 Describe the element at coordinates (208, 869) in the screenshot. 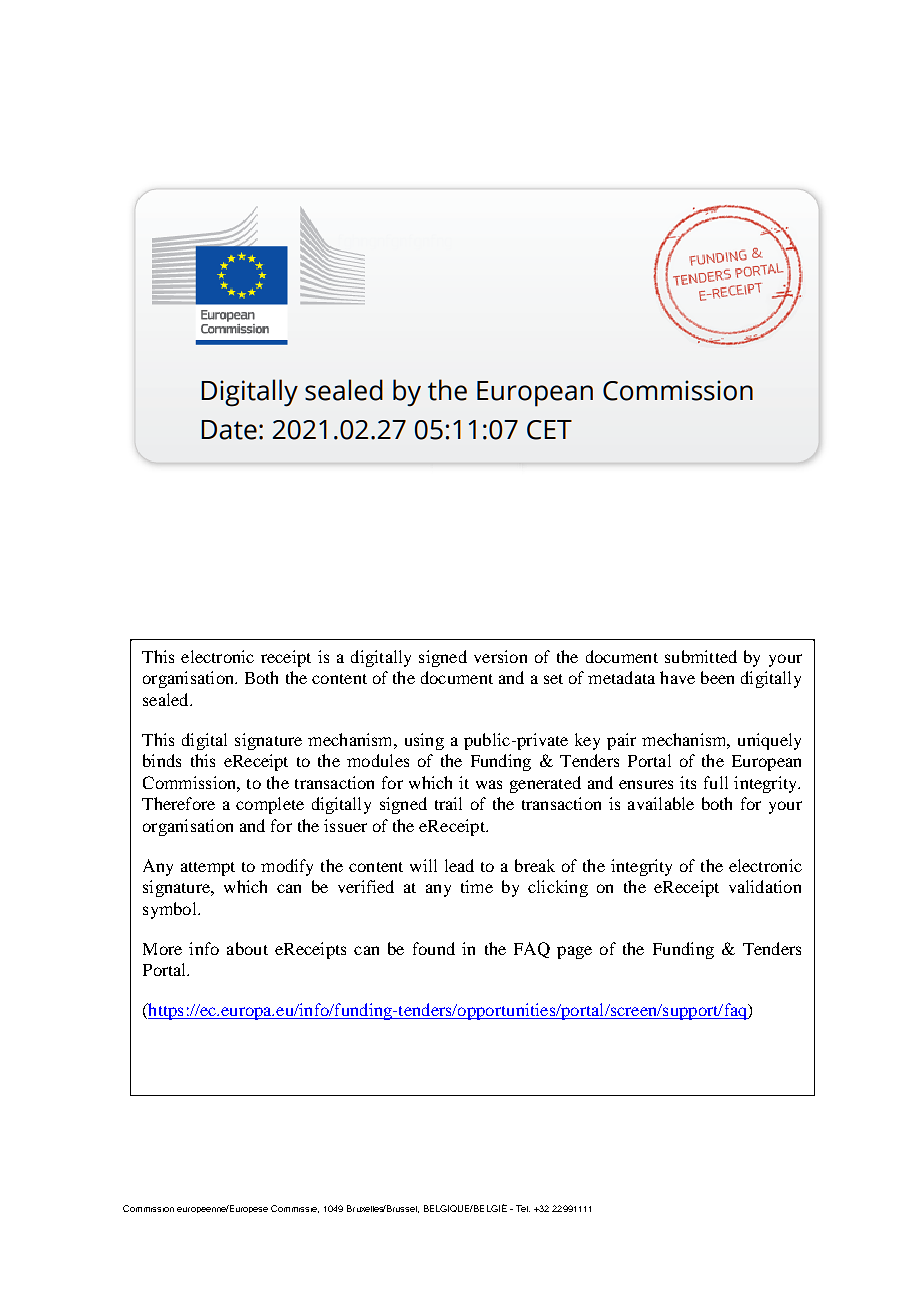

I see `attempt` at that location.
